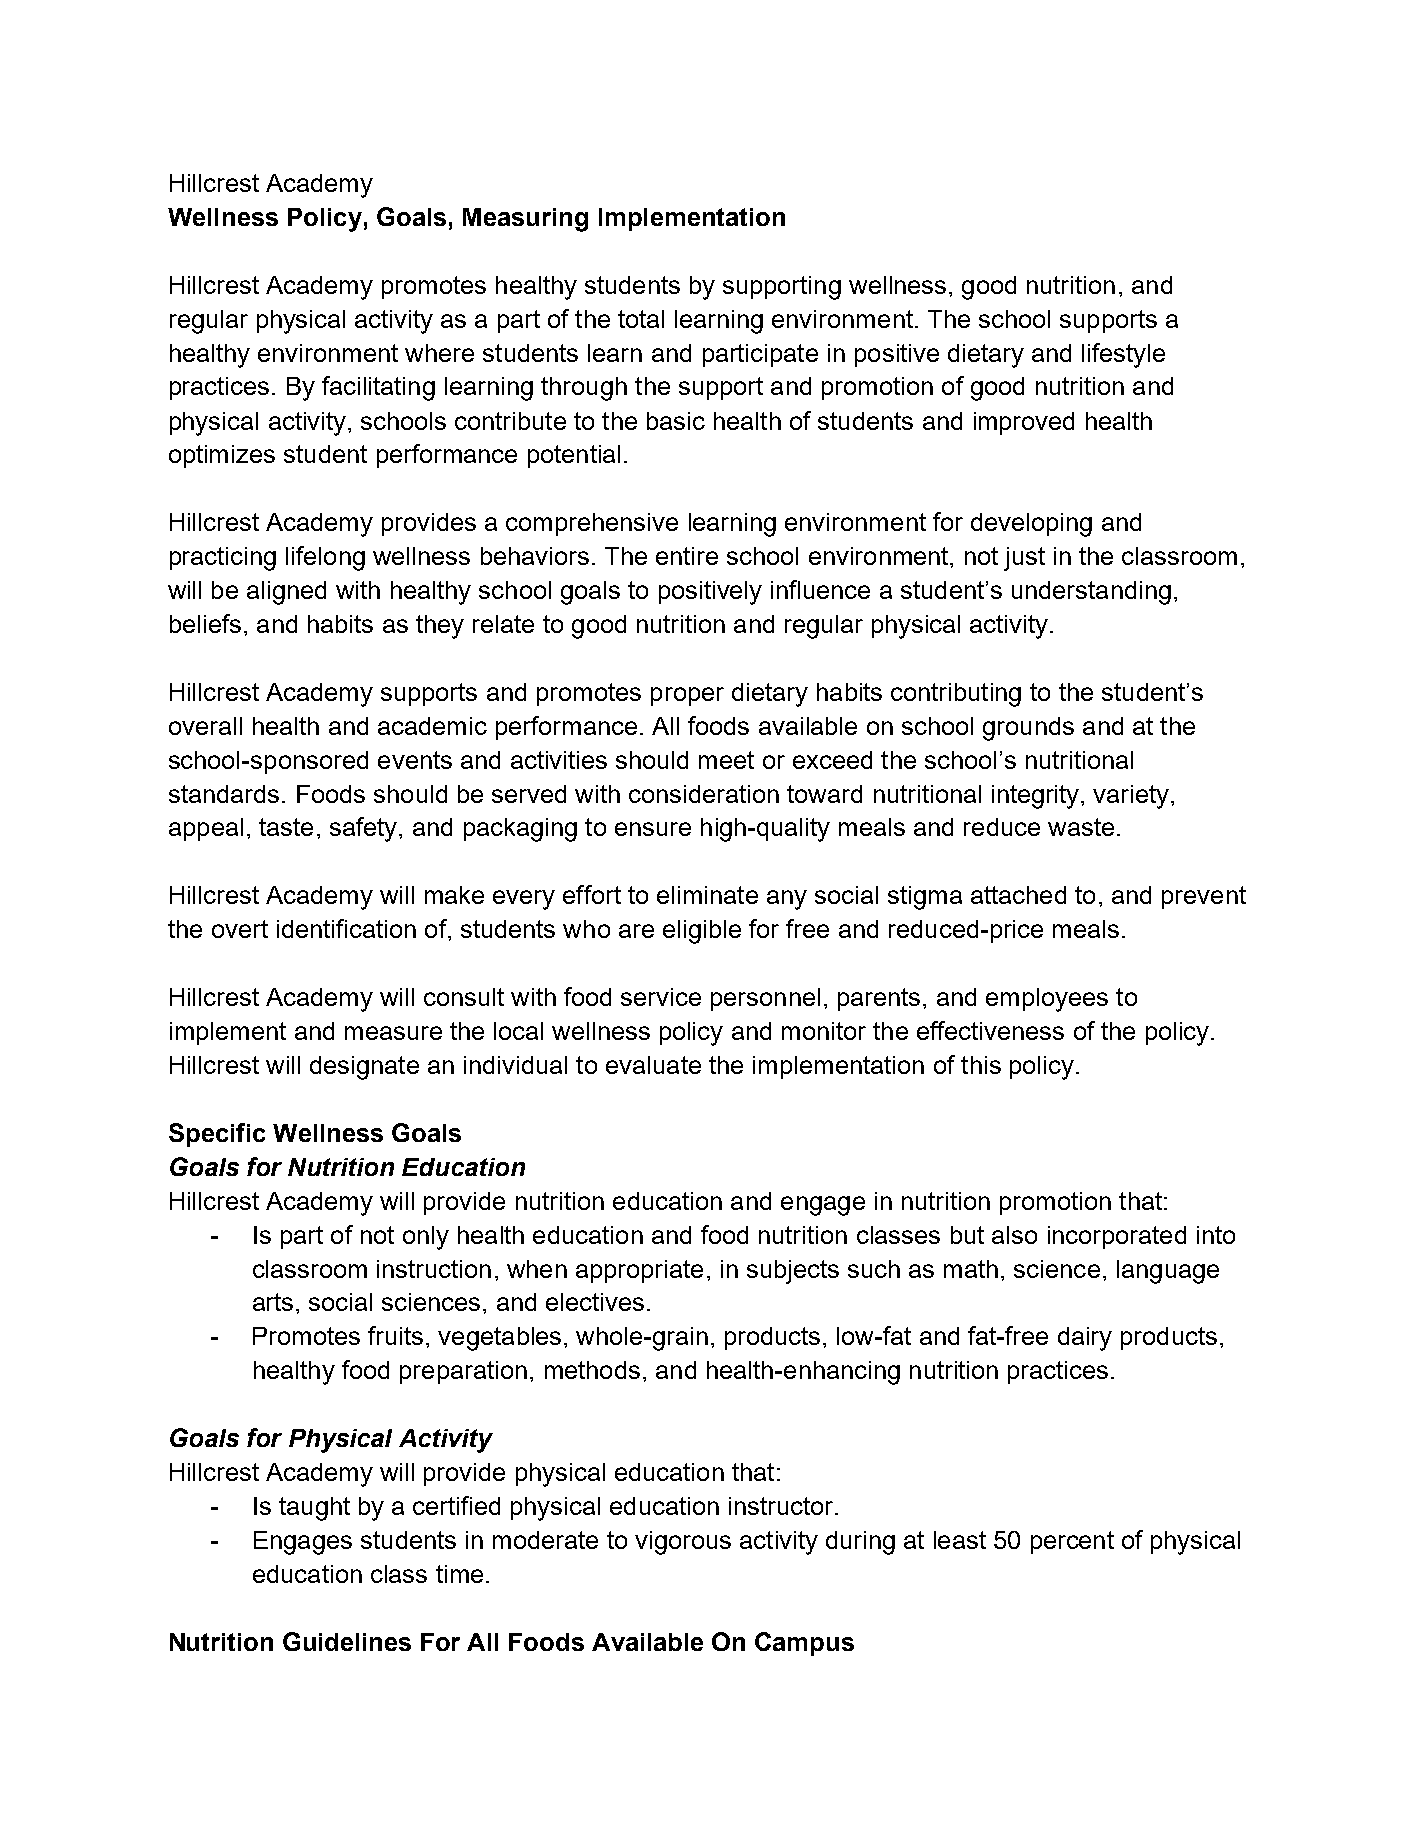  Describe the element at coordinates (347, 1641) in the page. I see `Guidelines` at that location.
